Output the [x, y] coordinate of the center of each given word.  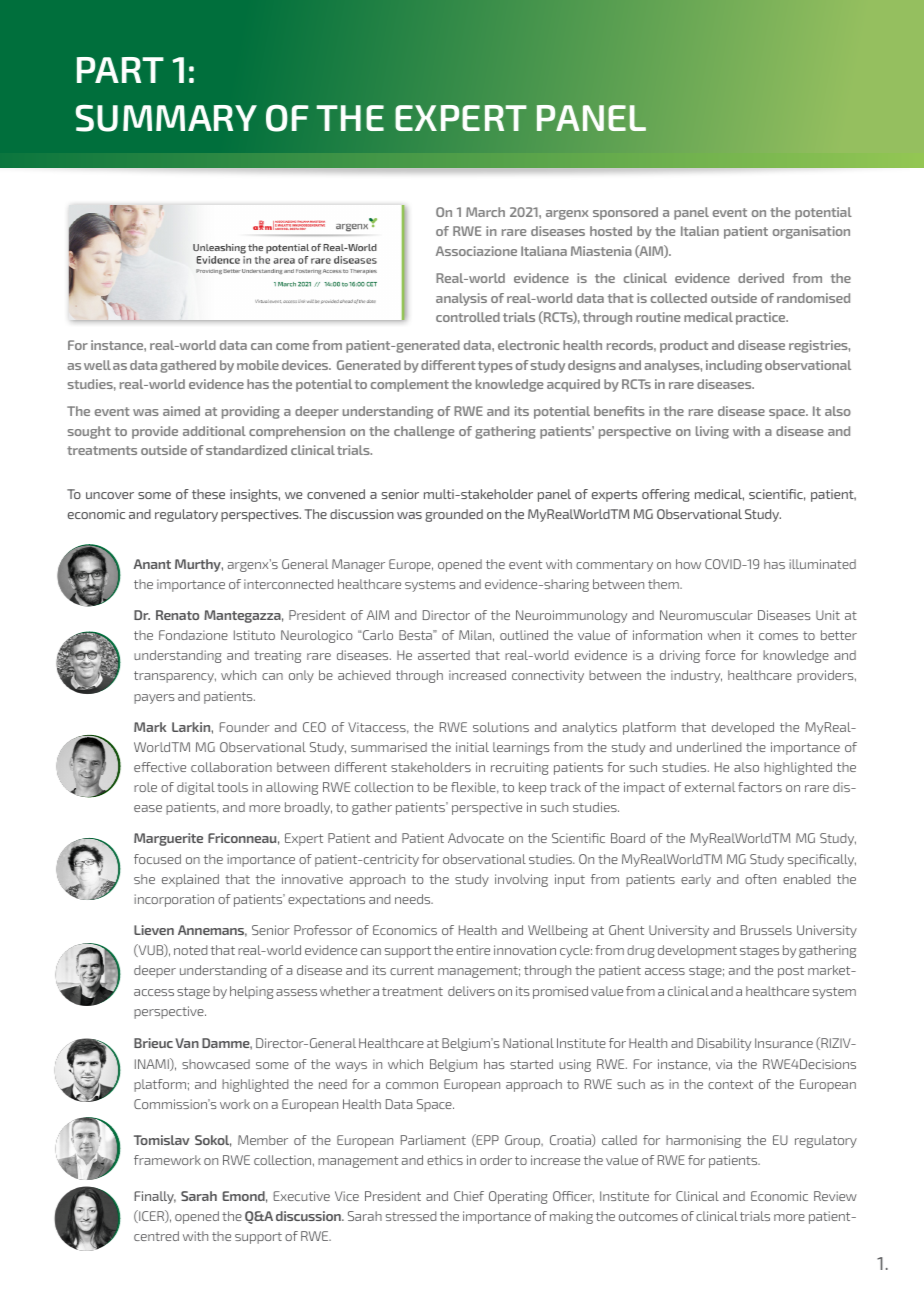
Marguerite [168, 839]
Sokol [213, 1141]
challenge [424, 432]
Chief [469, 1196]
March [485, 212]
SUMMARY [166, 118]
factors [760, 787]
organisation [811, 232]
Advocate [476, 838]
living [712, 432]
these [208, 494]
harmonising [703, 1141]
